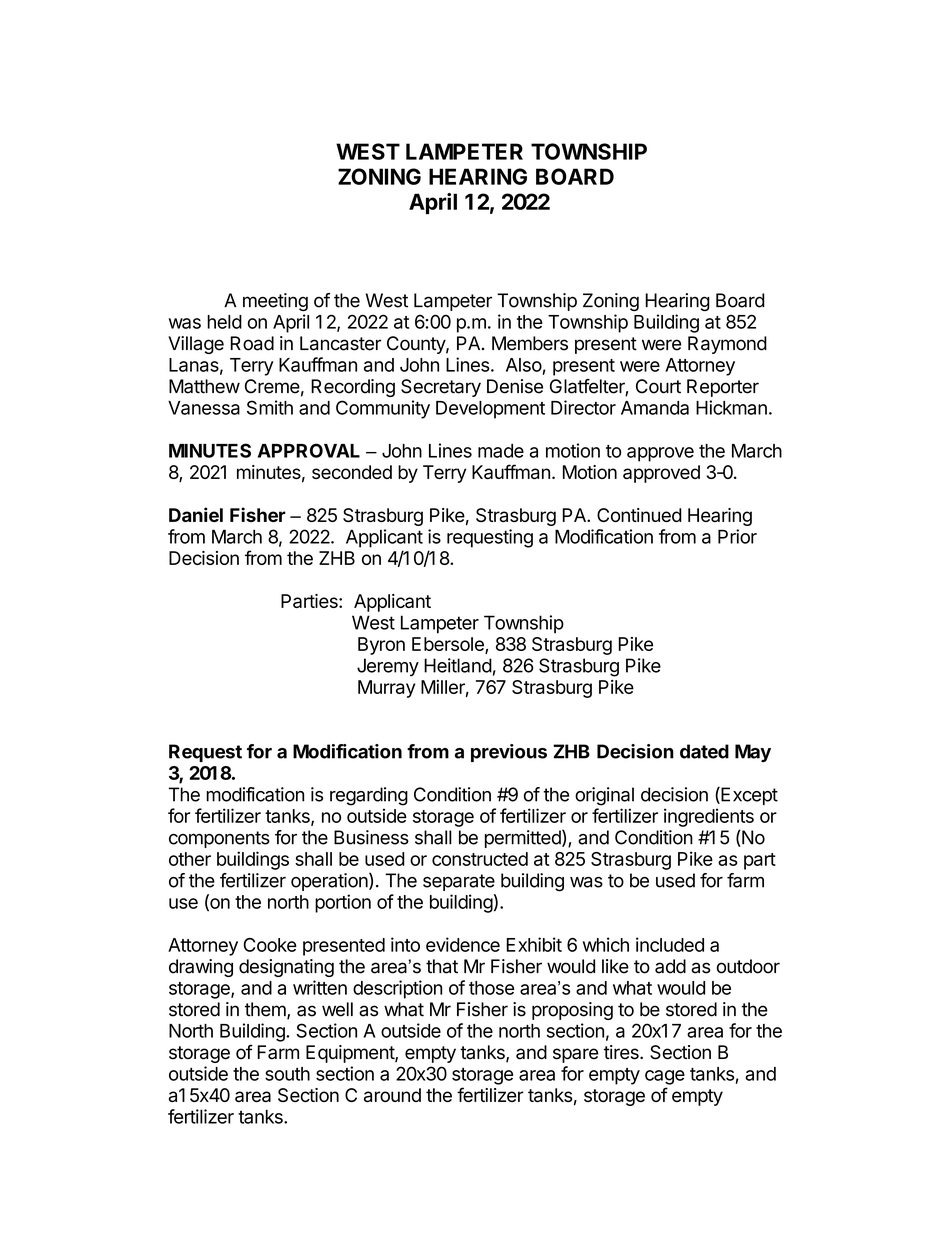  Describe the element at coordinates (727, 345) in the screenshot. I see `Raymond` at that location.
